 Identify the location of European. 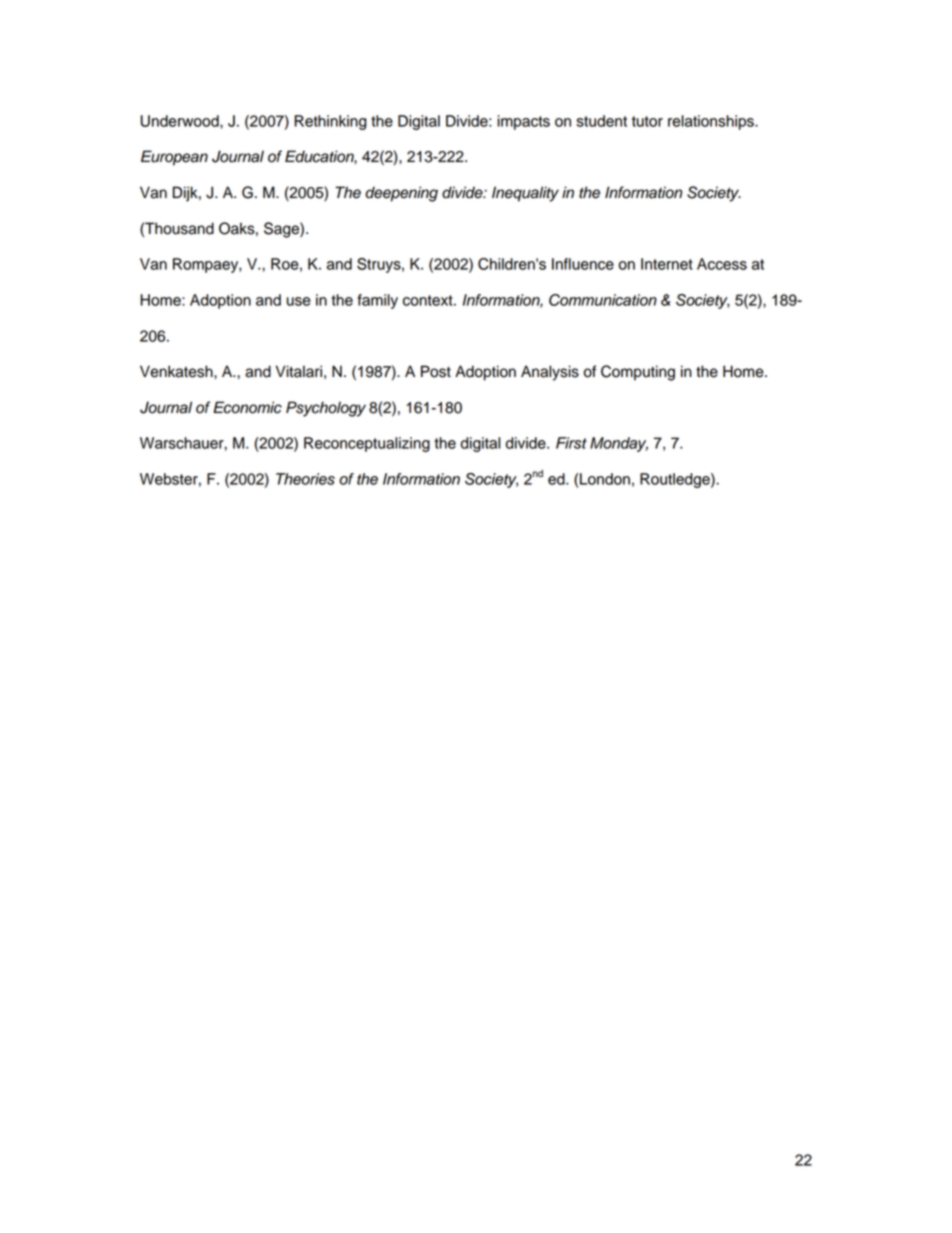
(174, 158).
